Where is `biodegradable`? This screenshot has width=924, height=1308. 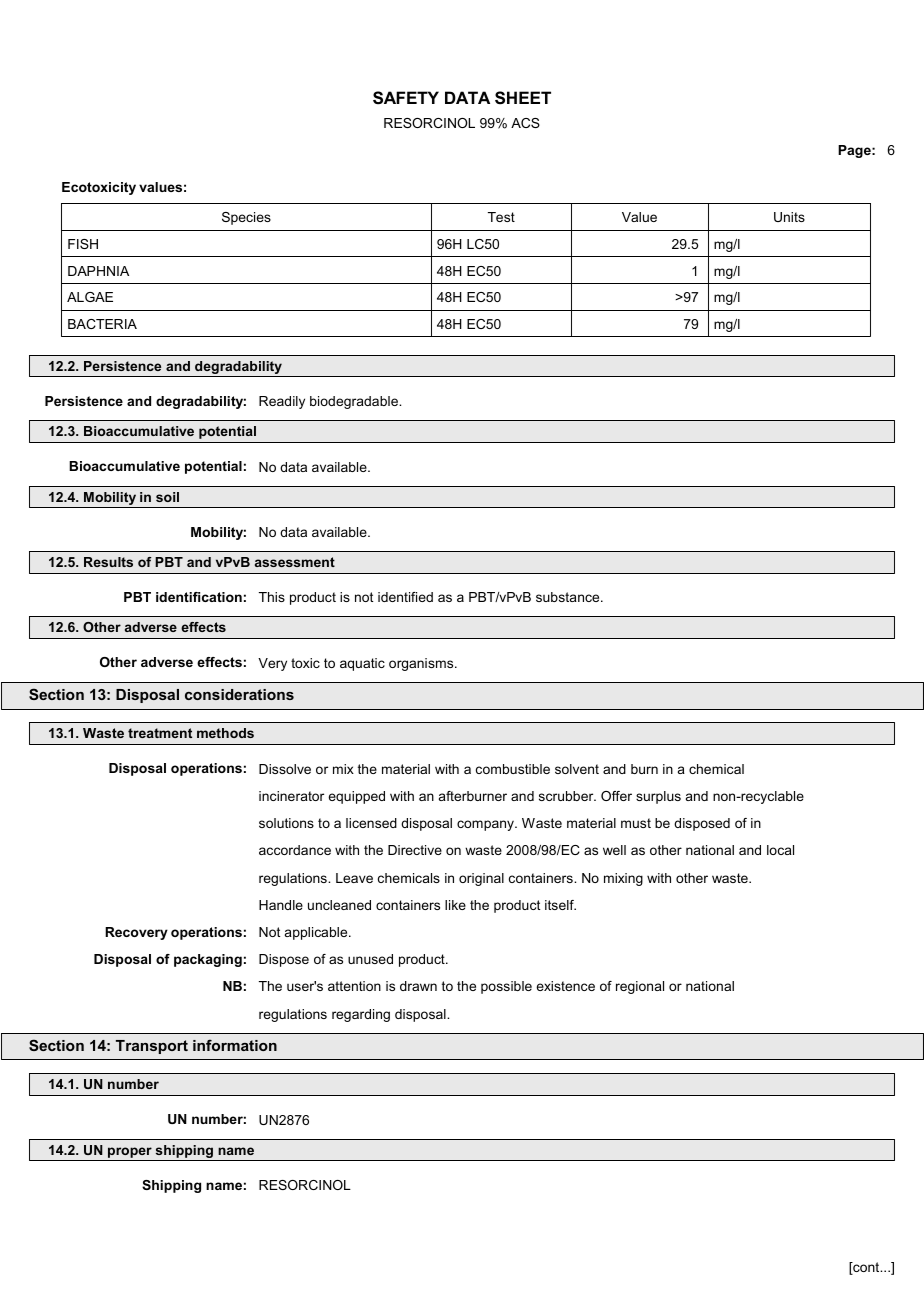 biodegradable is located at coordinates (355, 402).
